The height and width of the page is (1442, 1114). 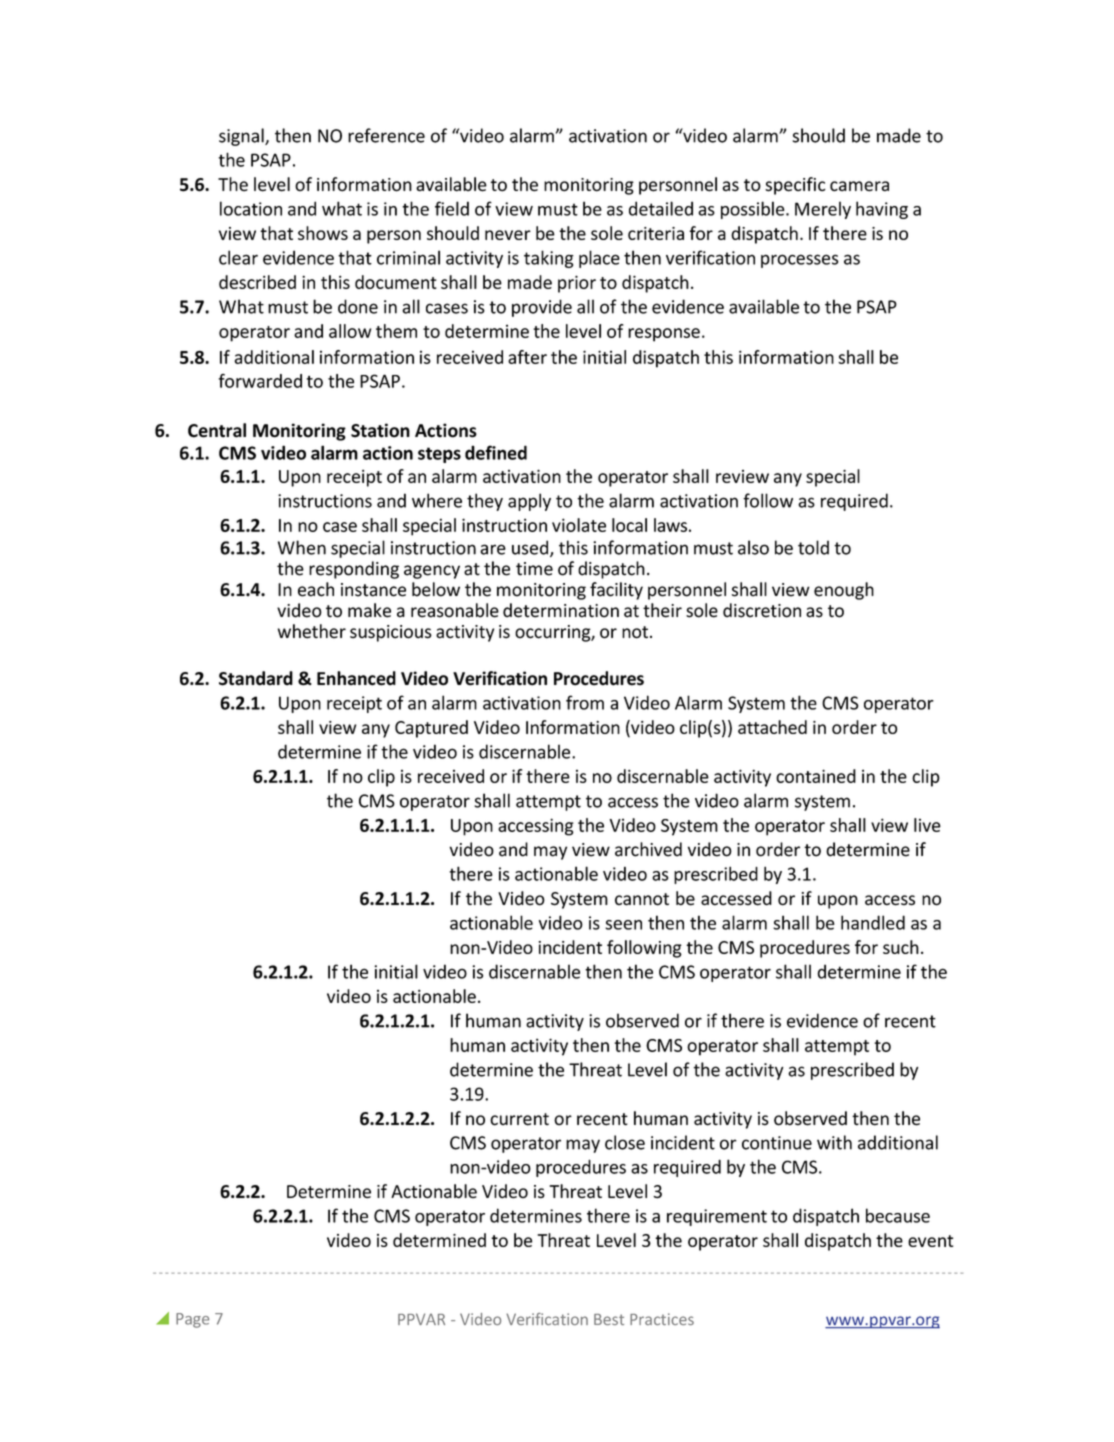 What do you see at coordinates (834, 1142) in the page?
I see `with` at bounding box center [834, 1142].
